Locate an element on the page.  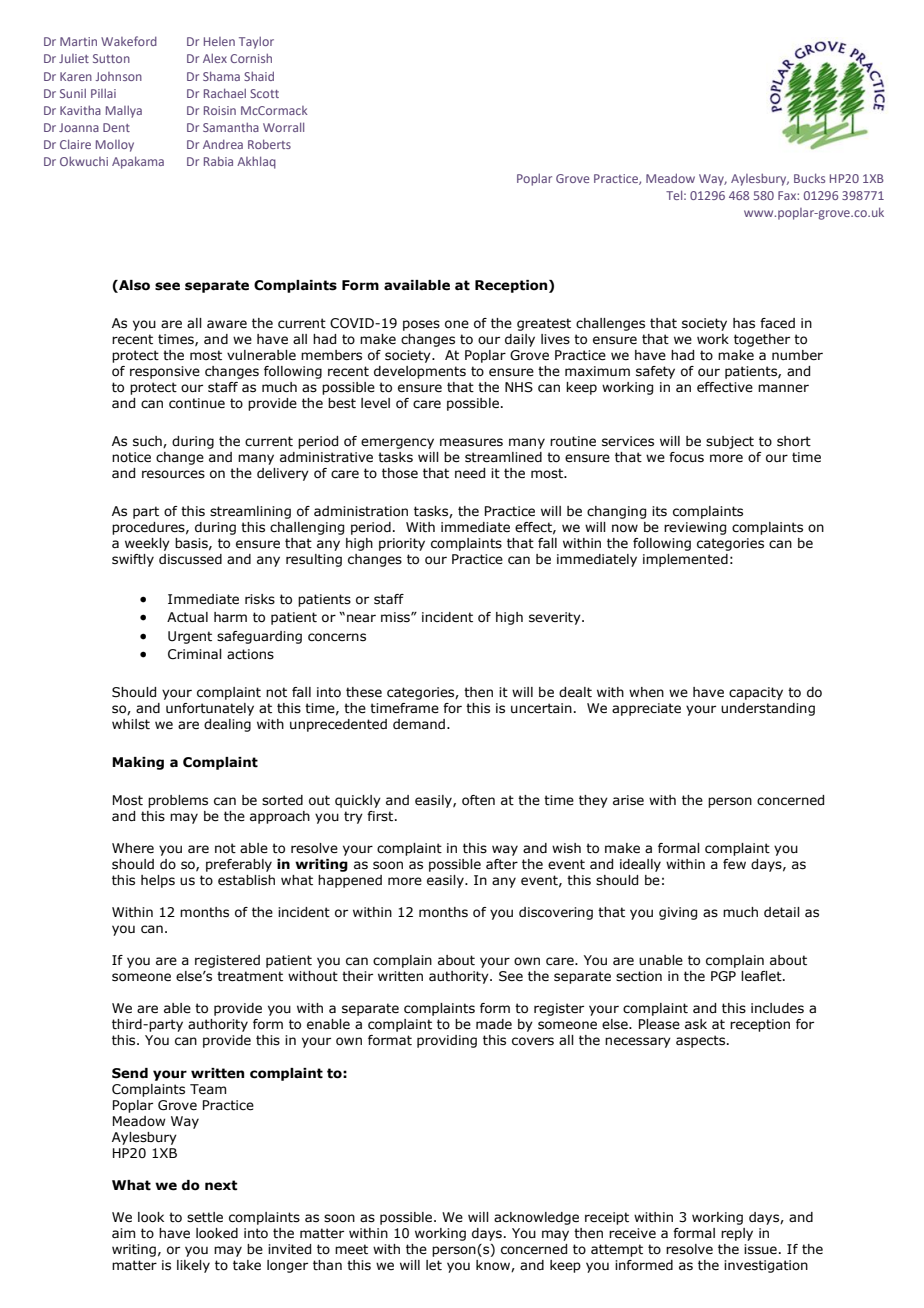
Johnson is located at coordinates (119, 76).
